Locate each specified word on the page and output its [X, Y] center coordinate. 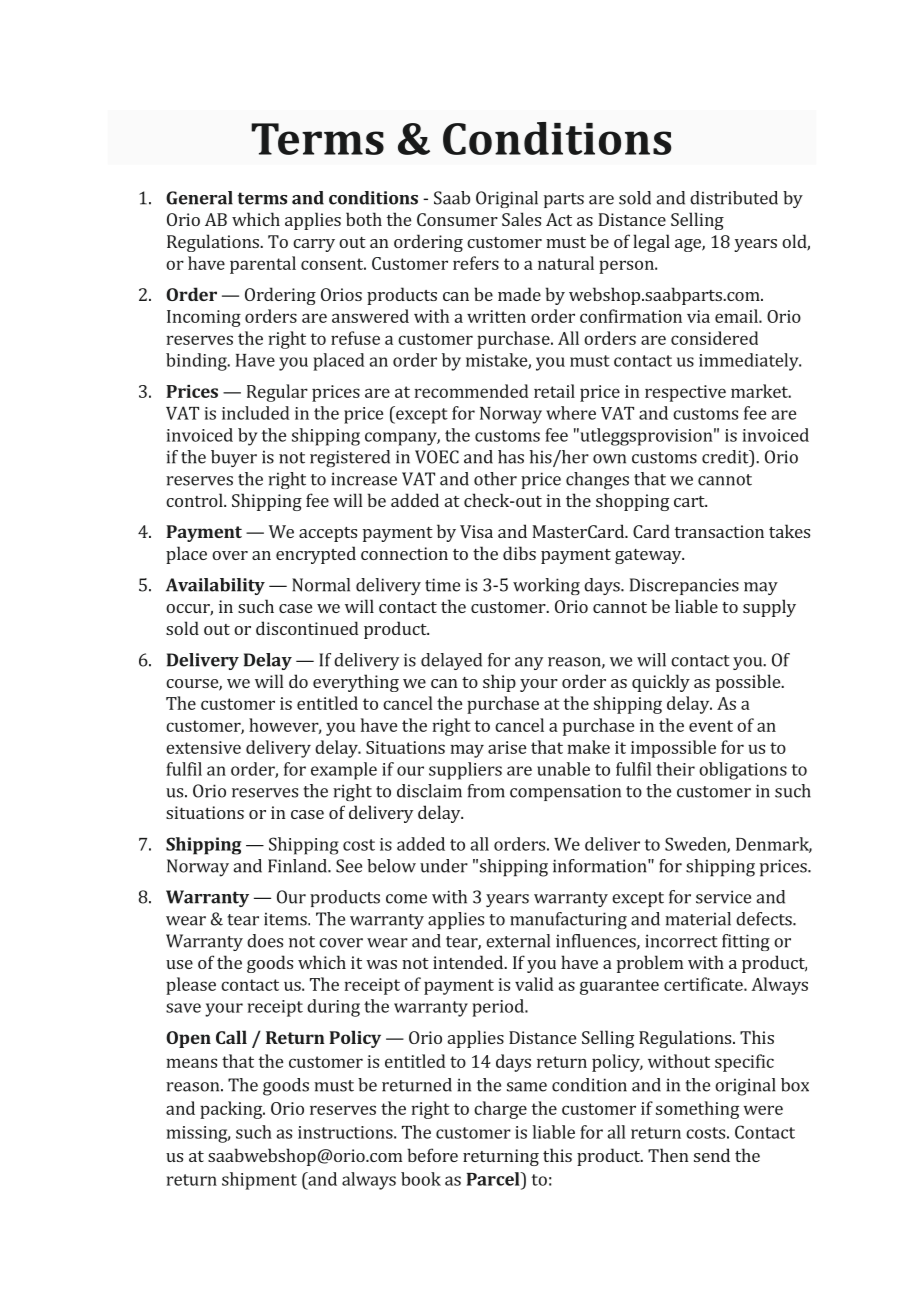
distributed [734, 198]
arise [507, 747]
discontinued [307, 628]
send [712, 1155]
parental [263, 265]
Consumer [457, 219]
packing [232, 1110]
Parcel [494, 1179]
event [711, 726]
